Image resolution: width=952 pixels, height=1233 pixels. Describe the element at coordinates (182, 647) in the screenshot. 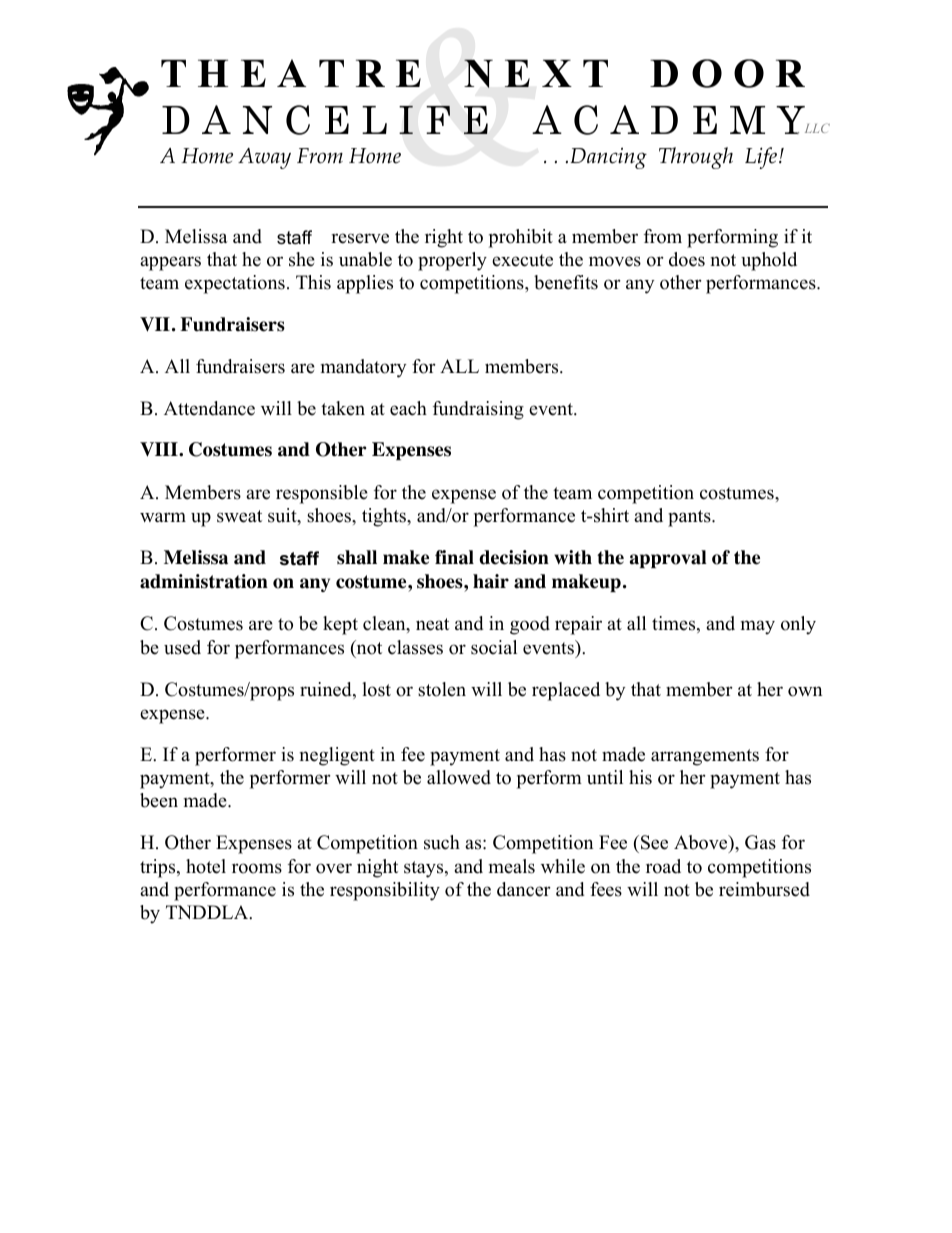

I see `used` at that location.
